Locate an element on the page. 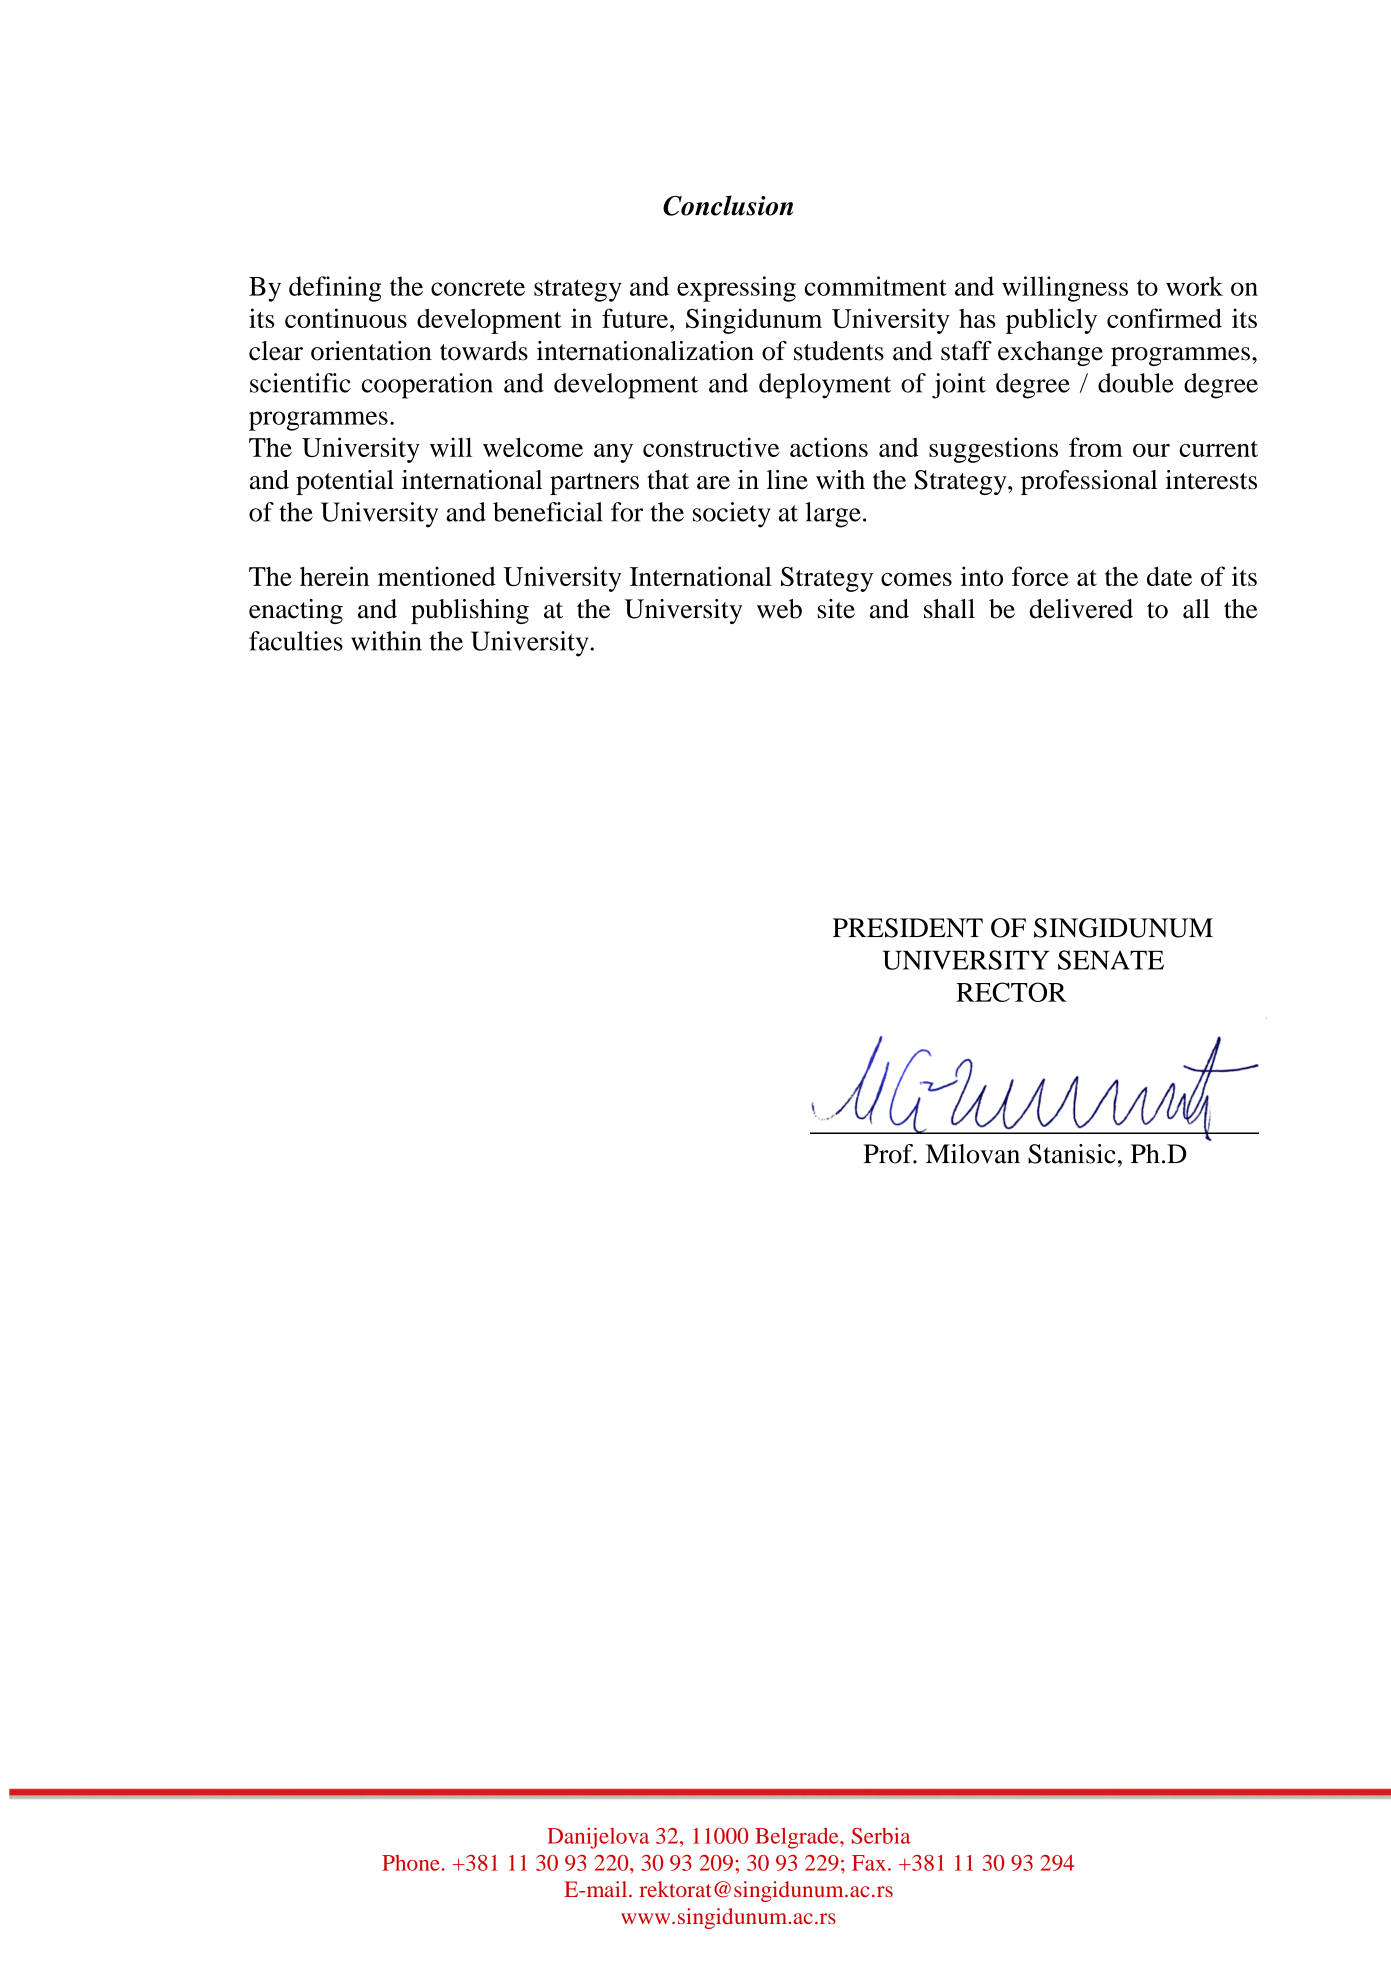  Serbia is located at coordinates (881, 1835).
